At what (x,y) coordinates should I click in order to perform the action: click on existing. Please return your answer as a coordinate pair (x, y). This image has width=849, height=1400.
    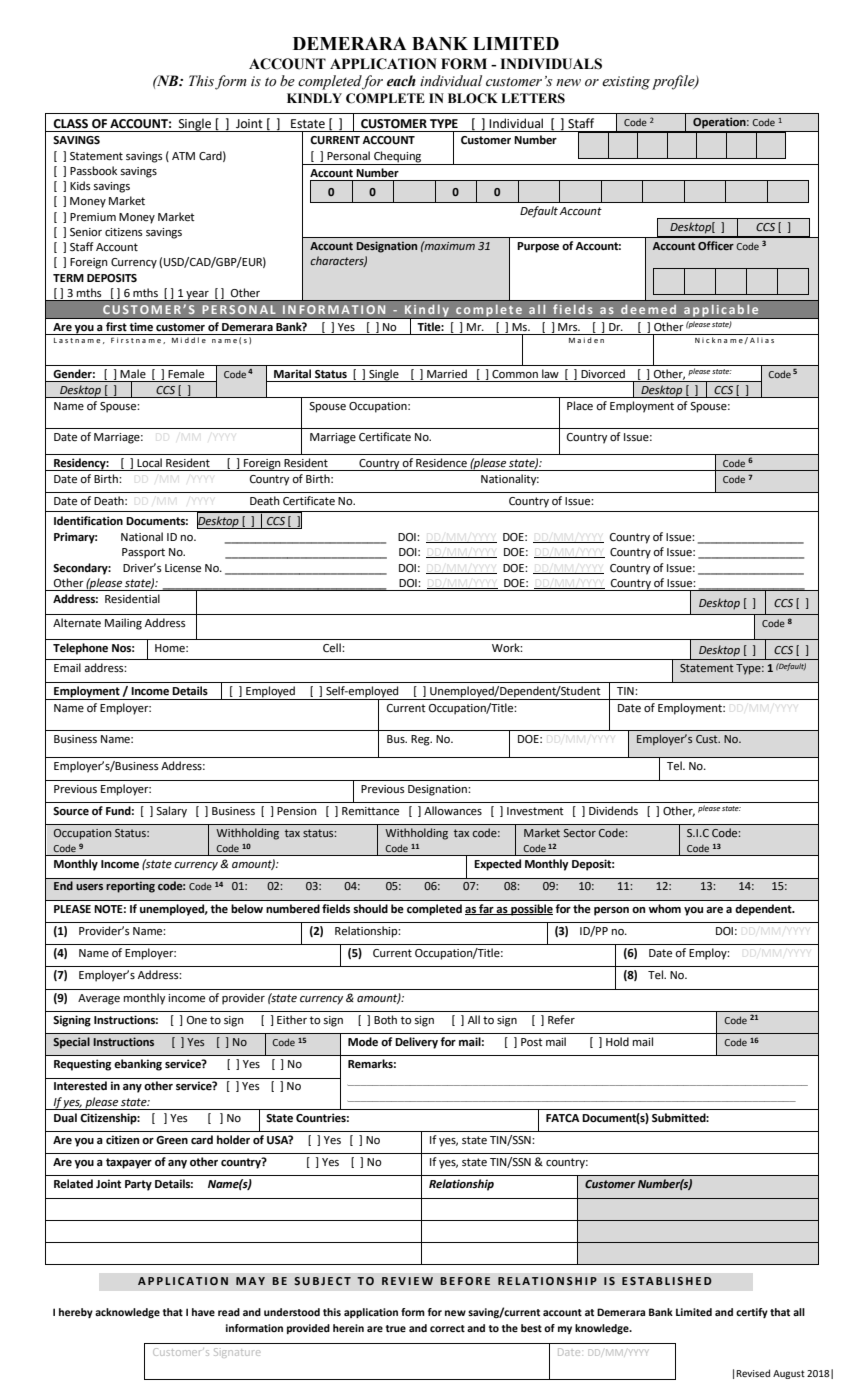
    Looking at the image, I should click on (626, 83).
